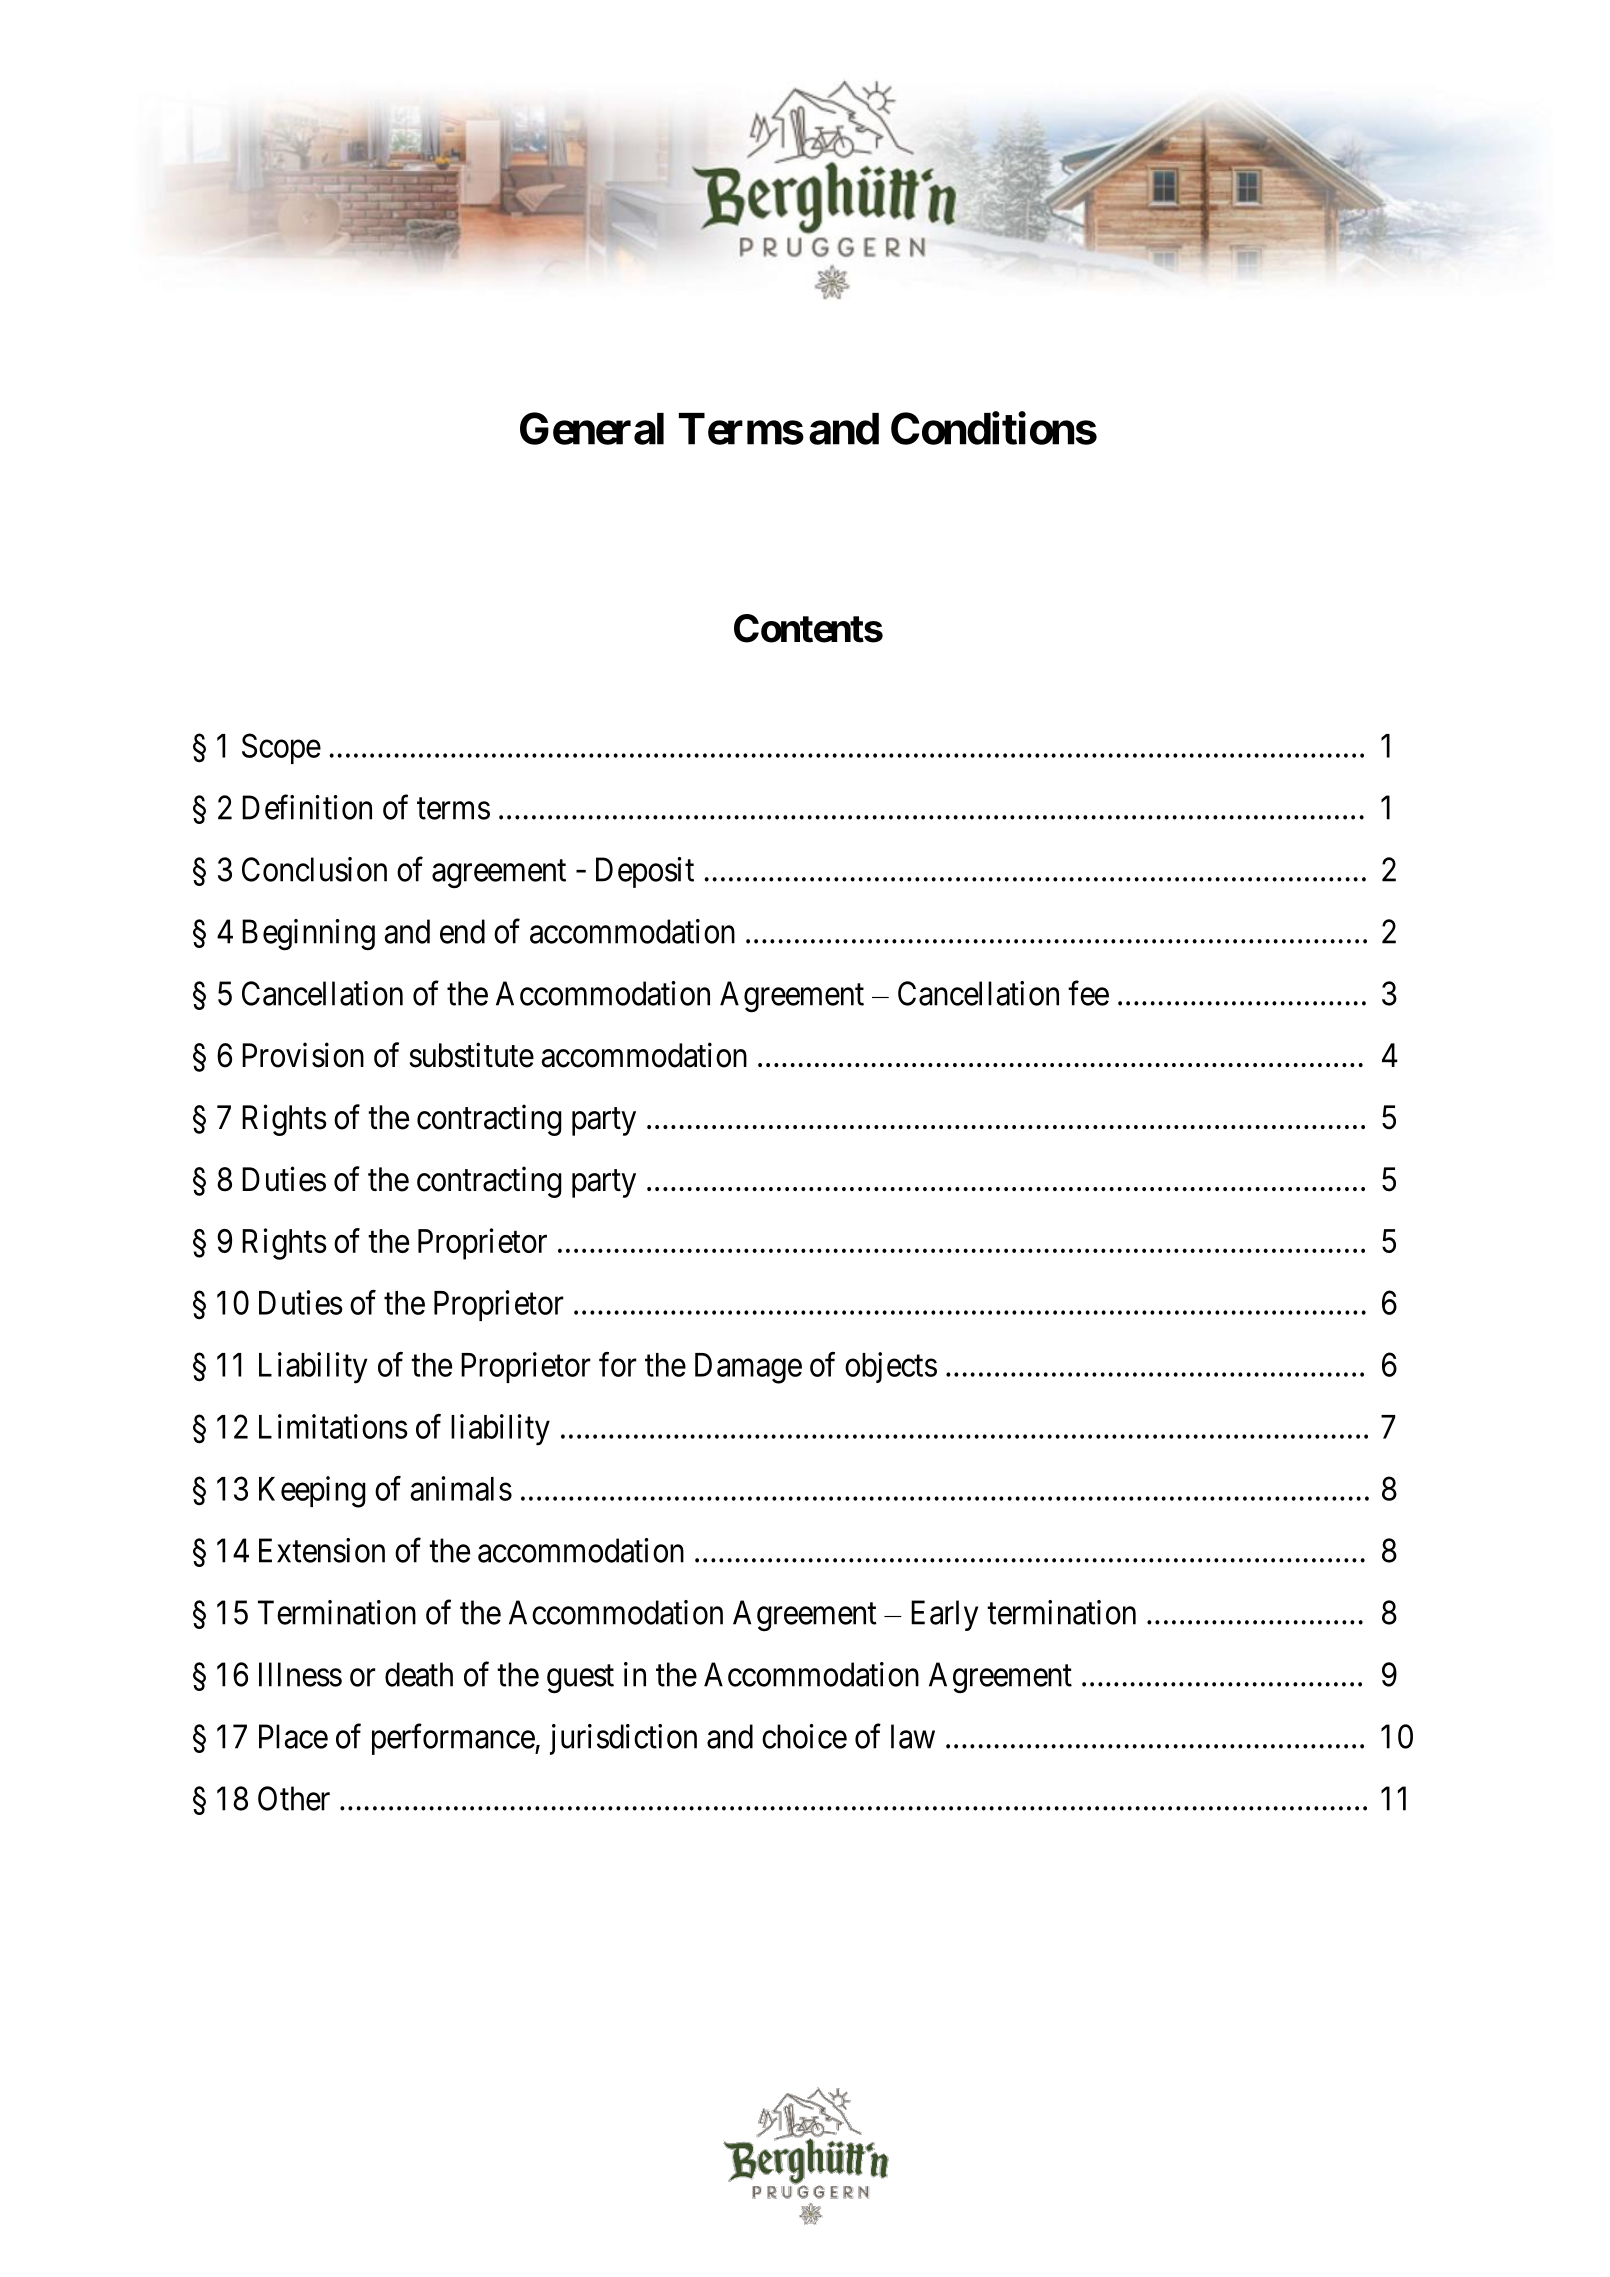 The width and height of the image is (1610, 2277). What do you see at coordinates (1088, 993) in the image?
I see `fee` at bounding box center [1088, 993].
